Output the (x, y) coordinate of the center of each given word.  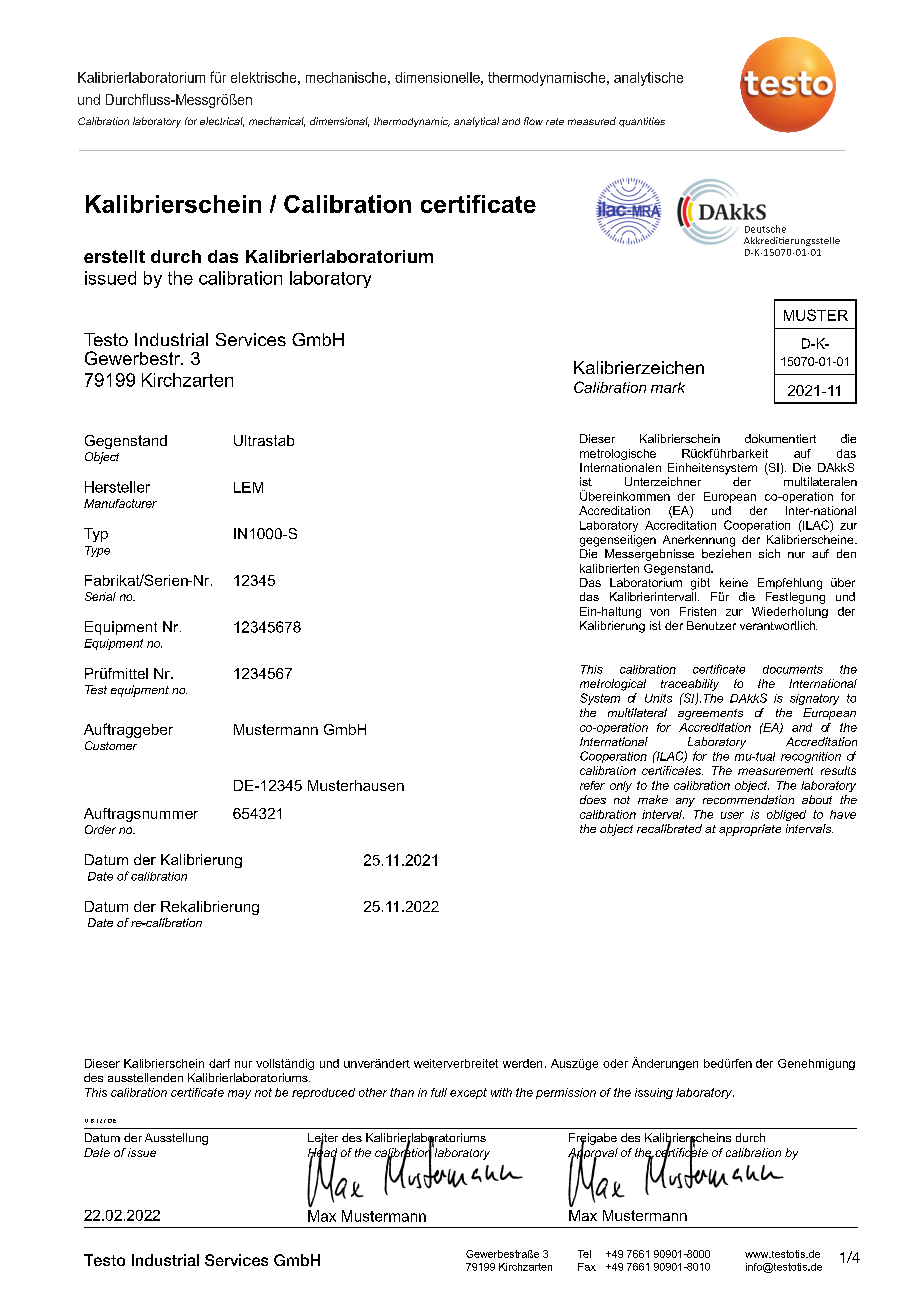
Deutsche (765, 229)
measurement (775, 771)
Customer (111, 745)
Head (322, 1152)
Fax (587, 1267)
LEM (248, 487)
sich (769, 553)
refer (592, 785)
